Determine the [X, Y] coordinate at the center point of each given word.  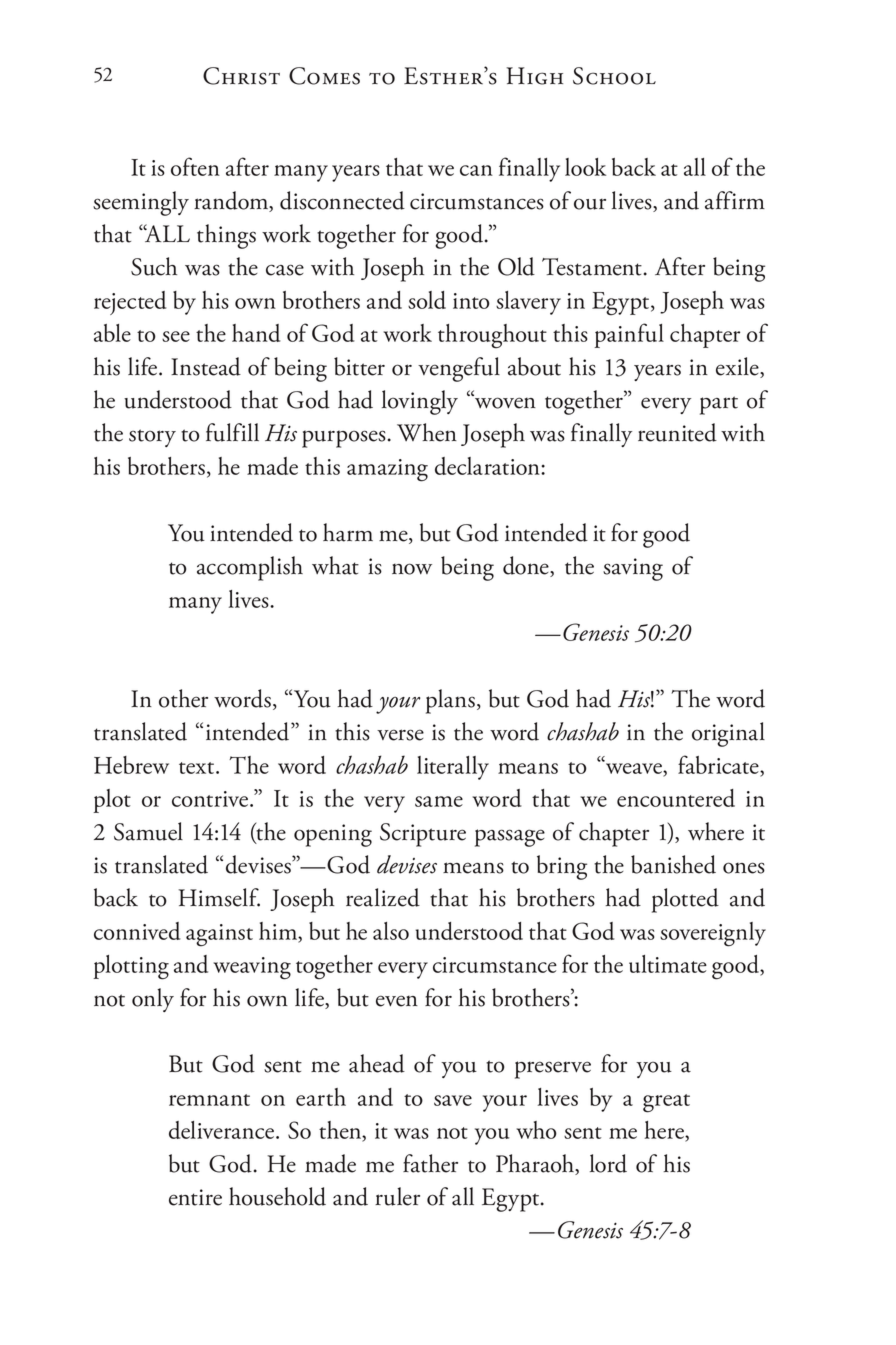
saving [633, 569]
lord [608, 1163]
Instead [206, 366]
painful [629, 335]
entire [195, 1197]
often [195, 166]
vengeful [459, 369]
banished [673, 864]
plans [450, 701]
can [476, 170]
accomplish [250, 568]
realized [383, 897]
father [430, 1163]
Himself [219, 897]
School [614, 76]
